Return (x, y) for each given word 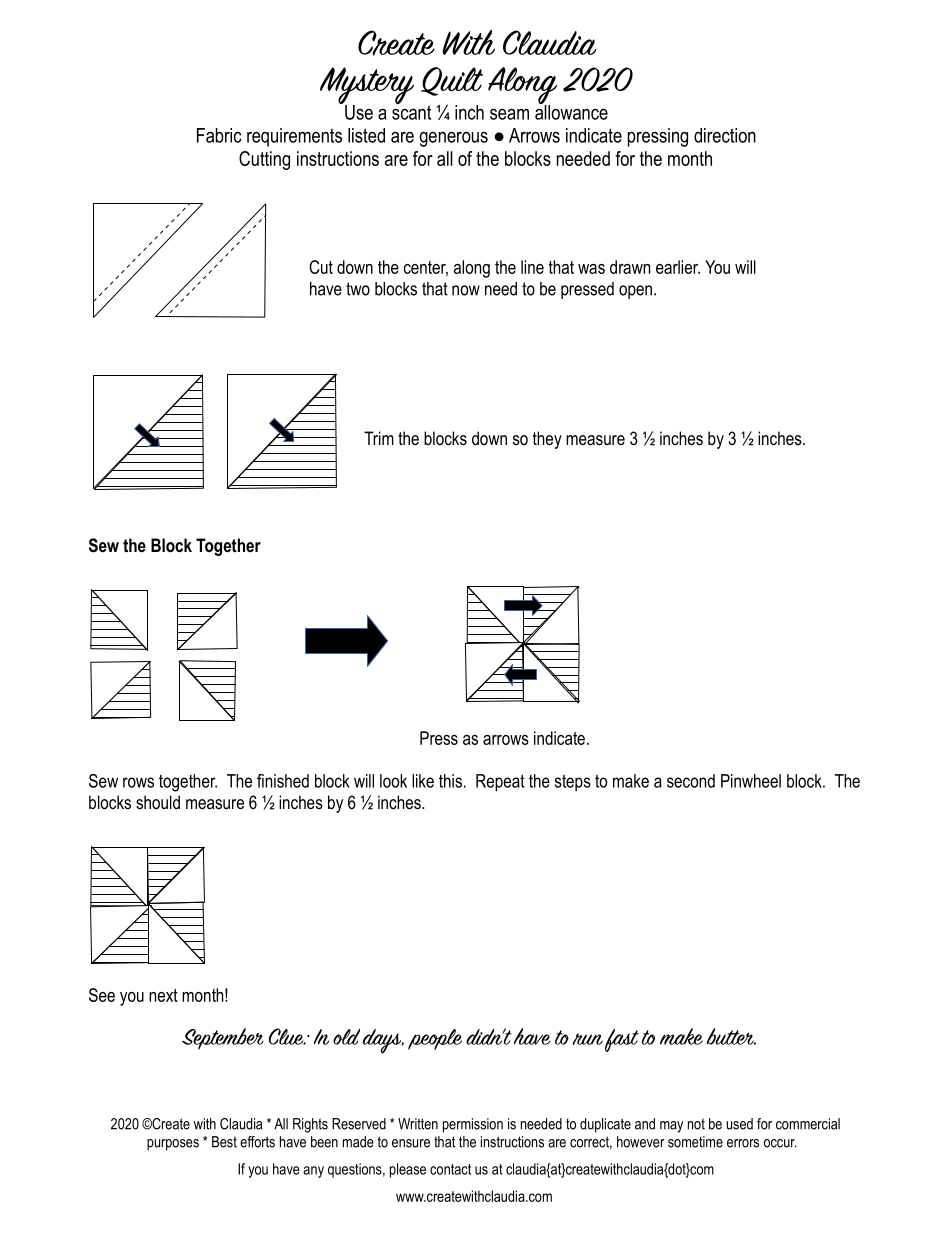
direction (725, 135)
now (466, 290)
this (450, 781)
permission (473, 1125)
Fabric (219, 135)
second (691, 781)
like (423, 781)
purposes (173, 1145)
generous (453, 139)
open (635, 292)
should (158, 802)
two (358, 289)
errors (743, 1143)
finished (283, 781)
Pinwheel (751, 781)
